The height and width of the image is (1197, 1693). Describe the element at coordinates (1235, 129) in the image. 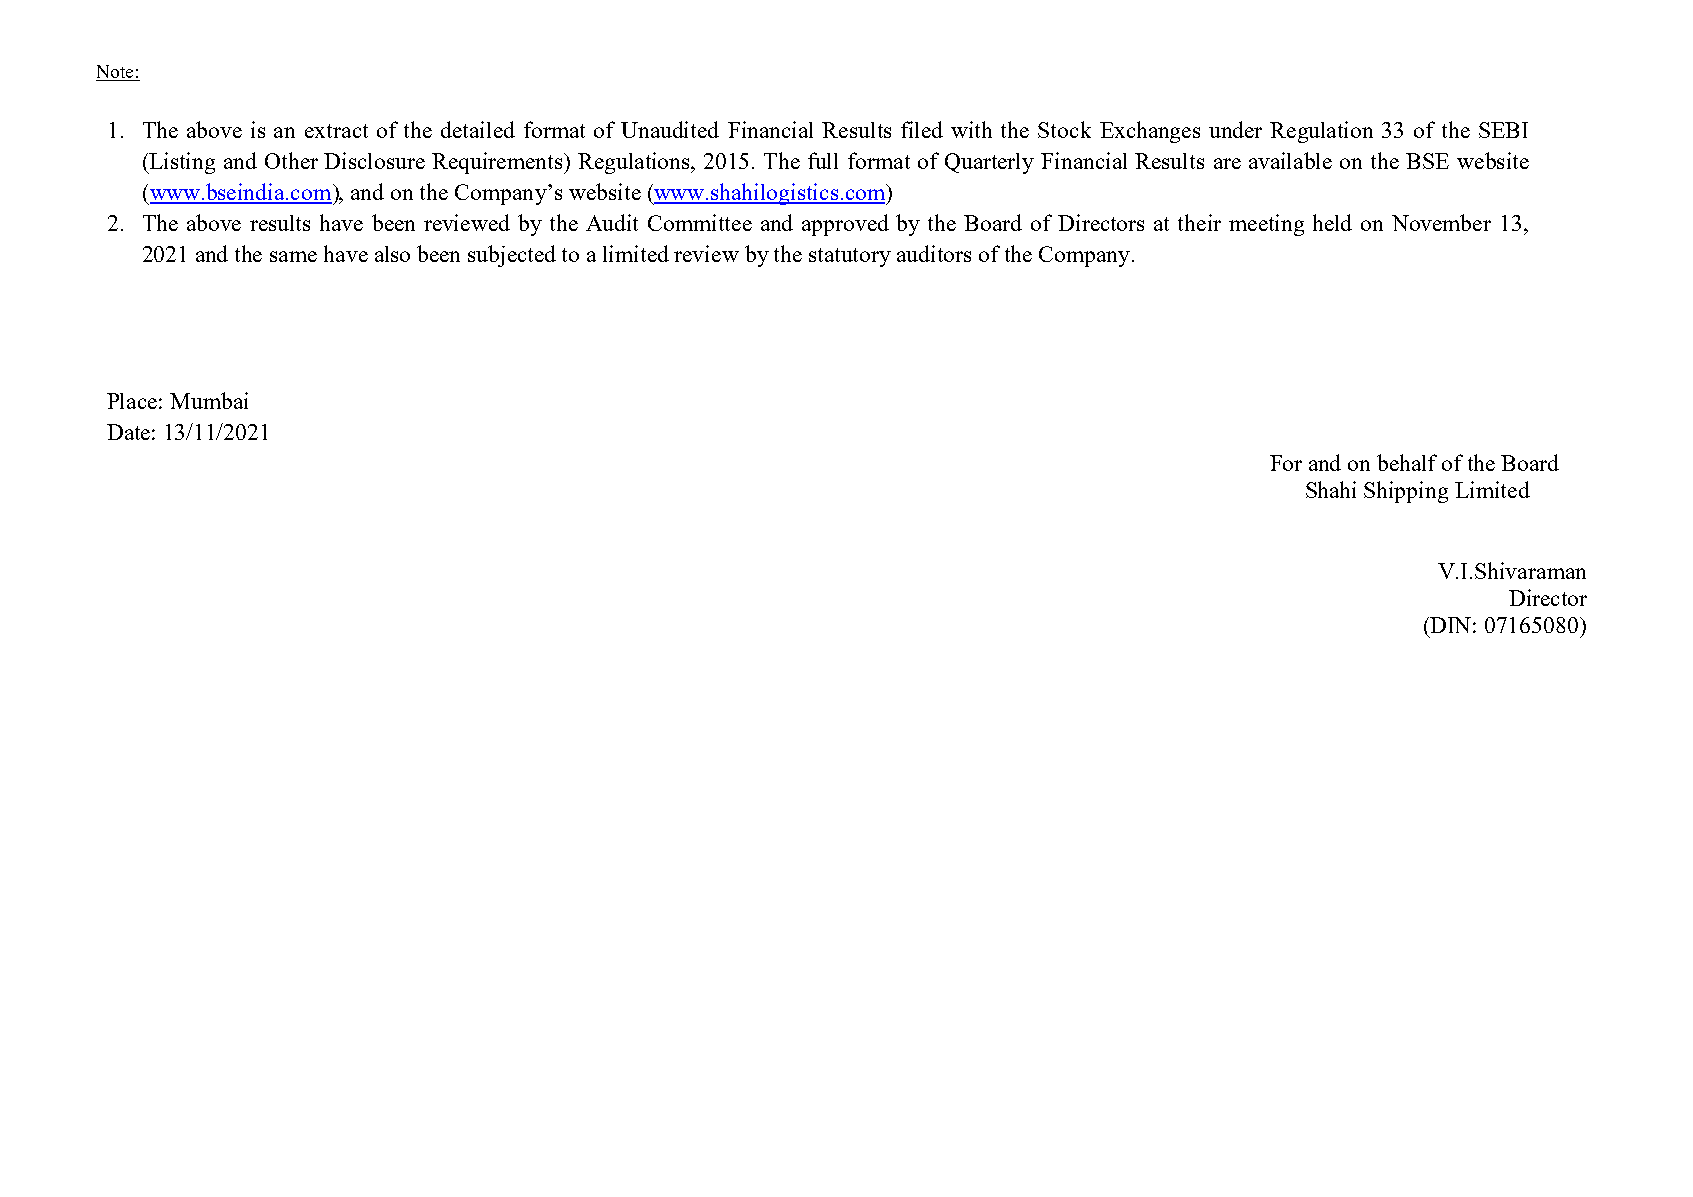

I see `under` at that location.
